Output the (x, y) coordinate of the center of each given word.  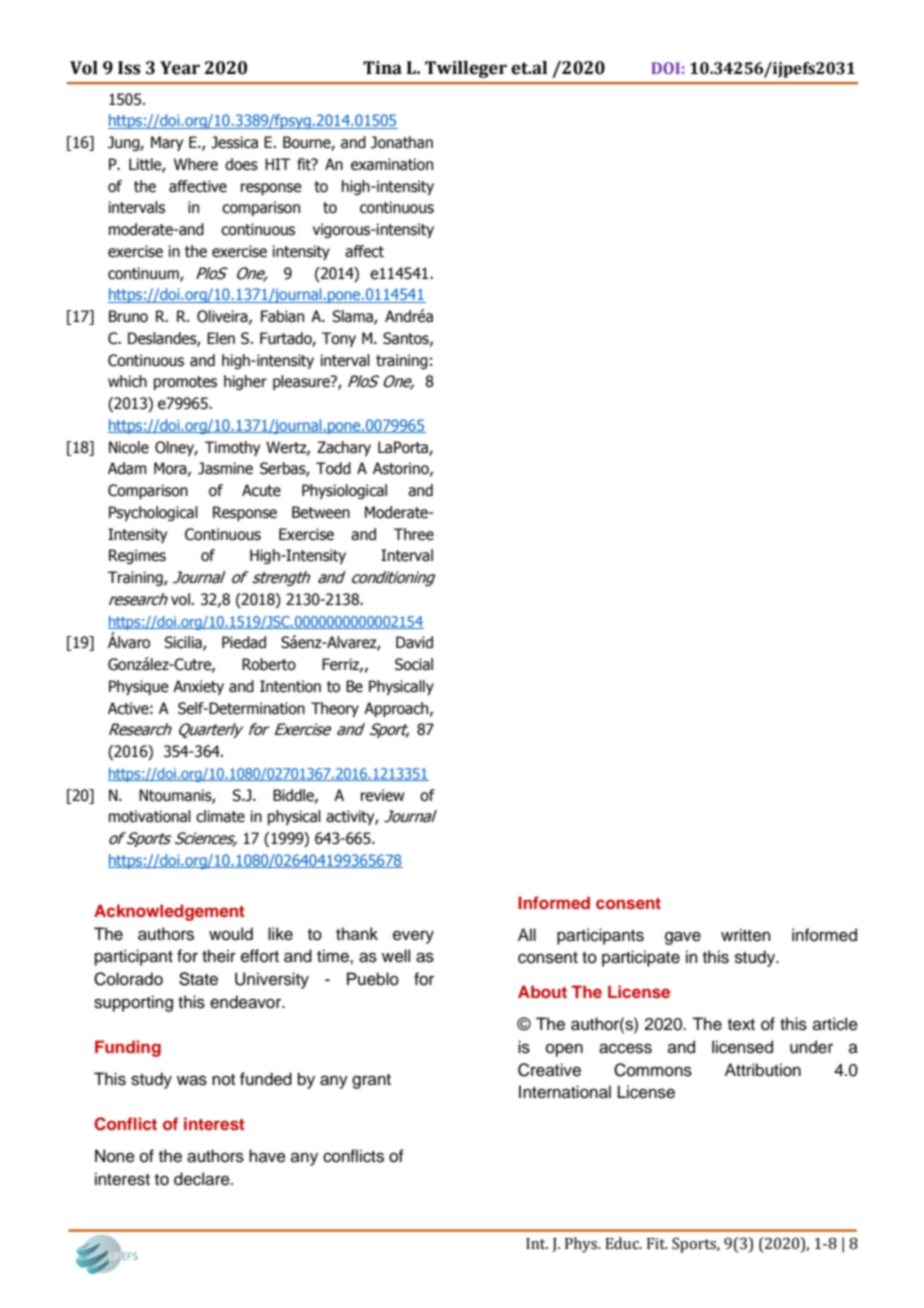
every (413, 937)
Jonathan (402, 142)
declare (203, 1179)
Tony (339, 339)
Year (180, 68)
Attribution (763, 1070)
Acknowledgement (169, 912)
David (414, 642)
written (746, 935)
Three (414, 534)
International (565, 1092)
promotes (185, 383)
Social (414, 664)
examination (392, 164)
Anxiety (198, 687)
